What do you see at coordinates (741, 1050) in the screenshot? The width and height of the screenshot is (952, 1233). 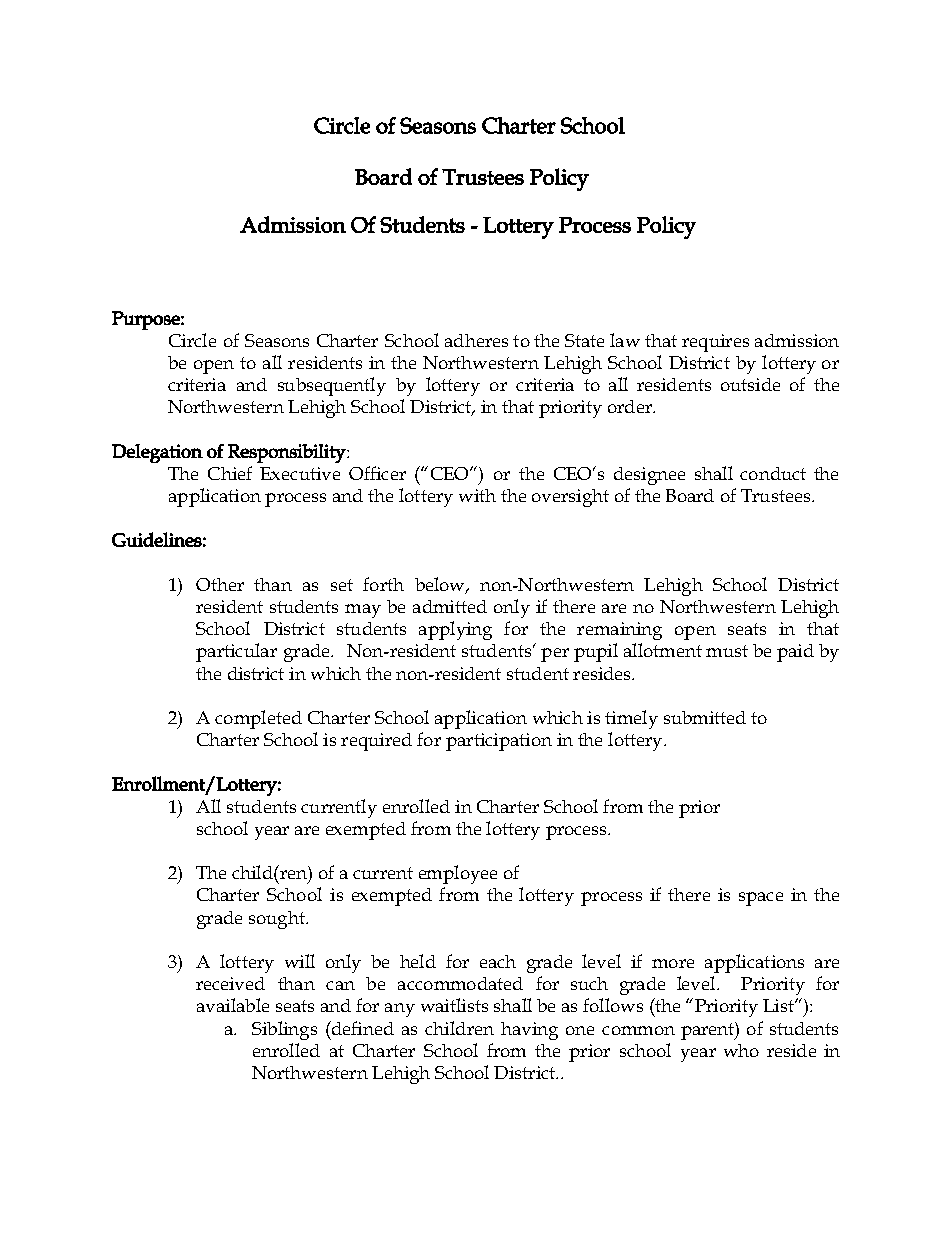 I see `who` at bounding box center [741, 1050].
